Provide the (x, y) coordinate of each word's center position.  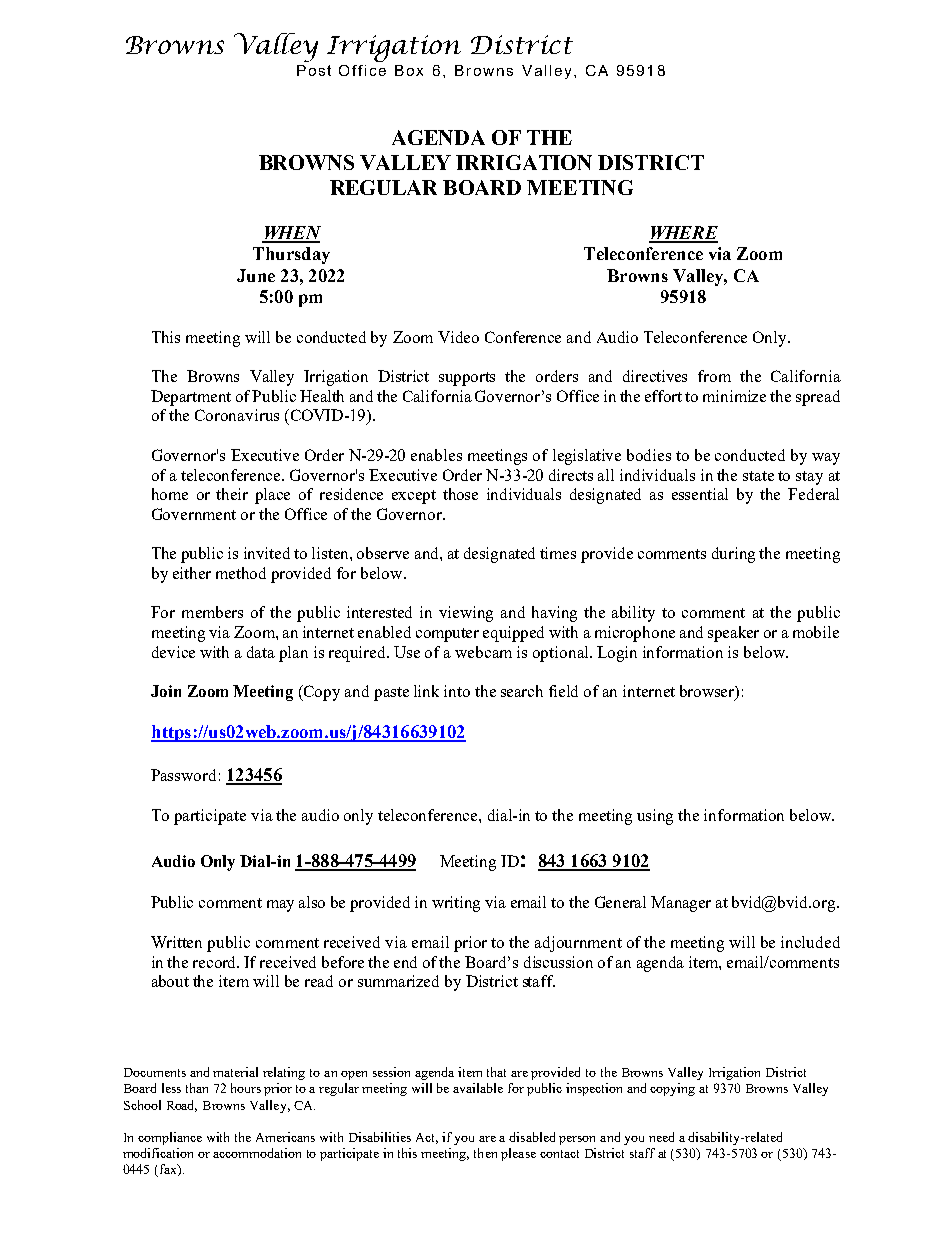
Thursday (291, 255)
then (485, 1153)
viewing (466, 614)
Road (182, 1106)
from (714, 376)
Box (409, 70)
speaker (733, 634)
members (212, 612)
